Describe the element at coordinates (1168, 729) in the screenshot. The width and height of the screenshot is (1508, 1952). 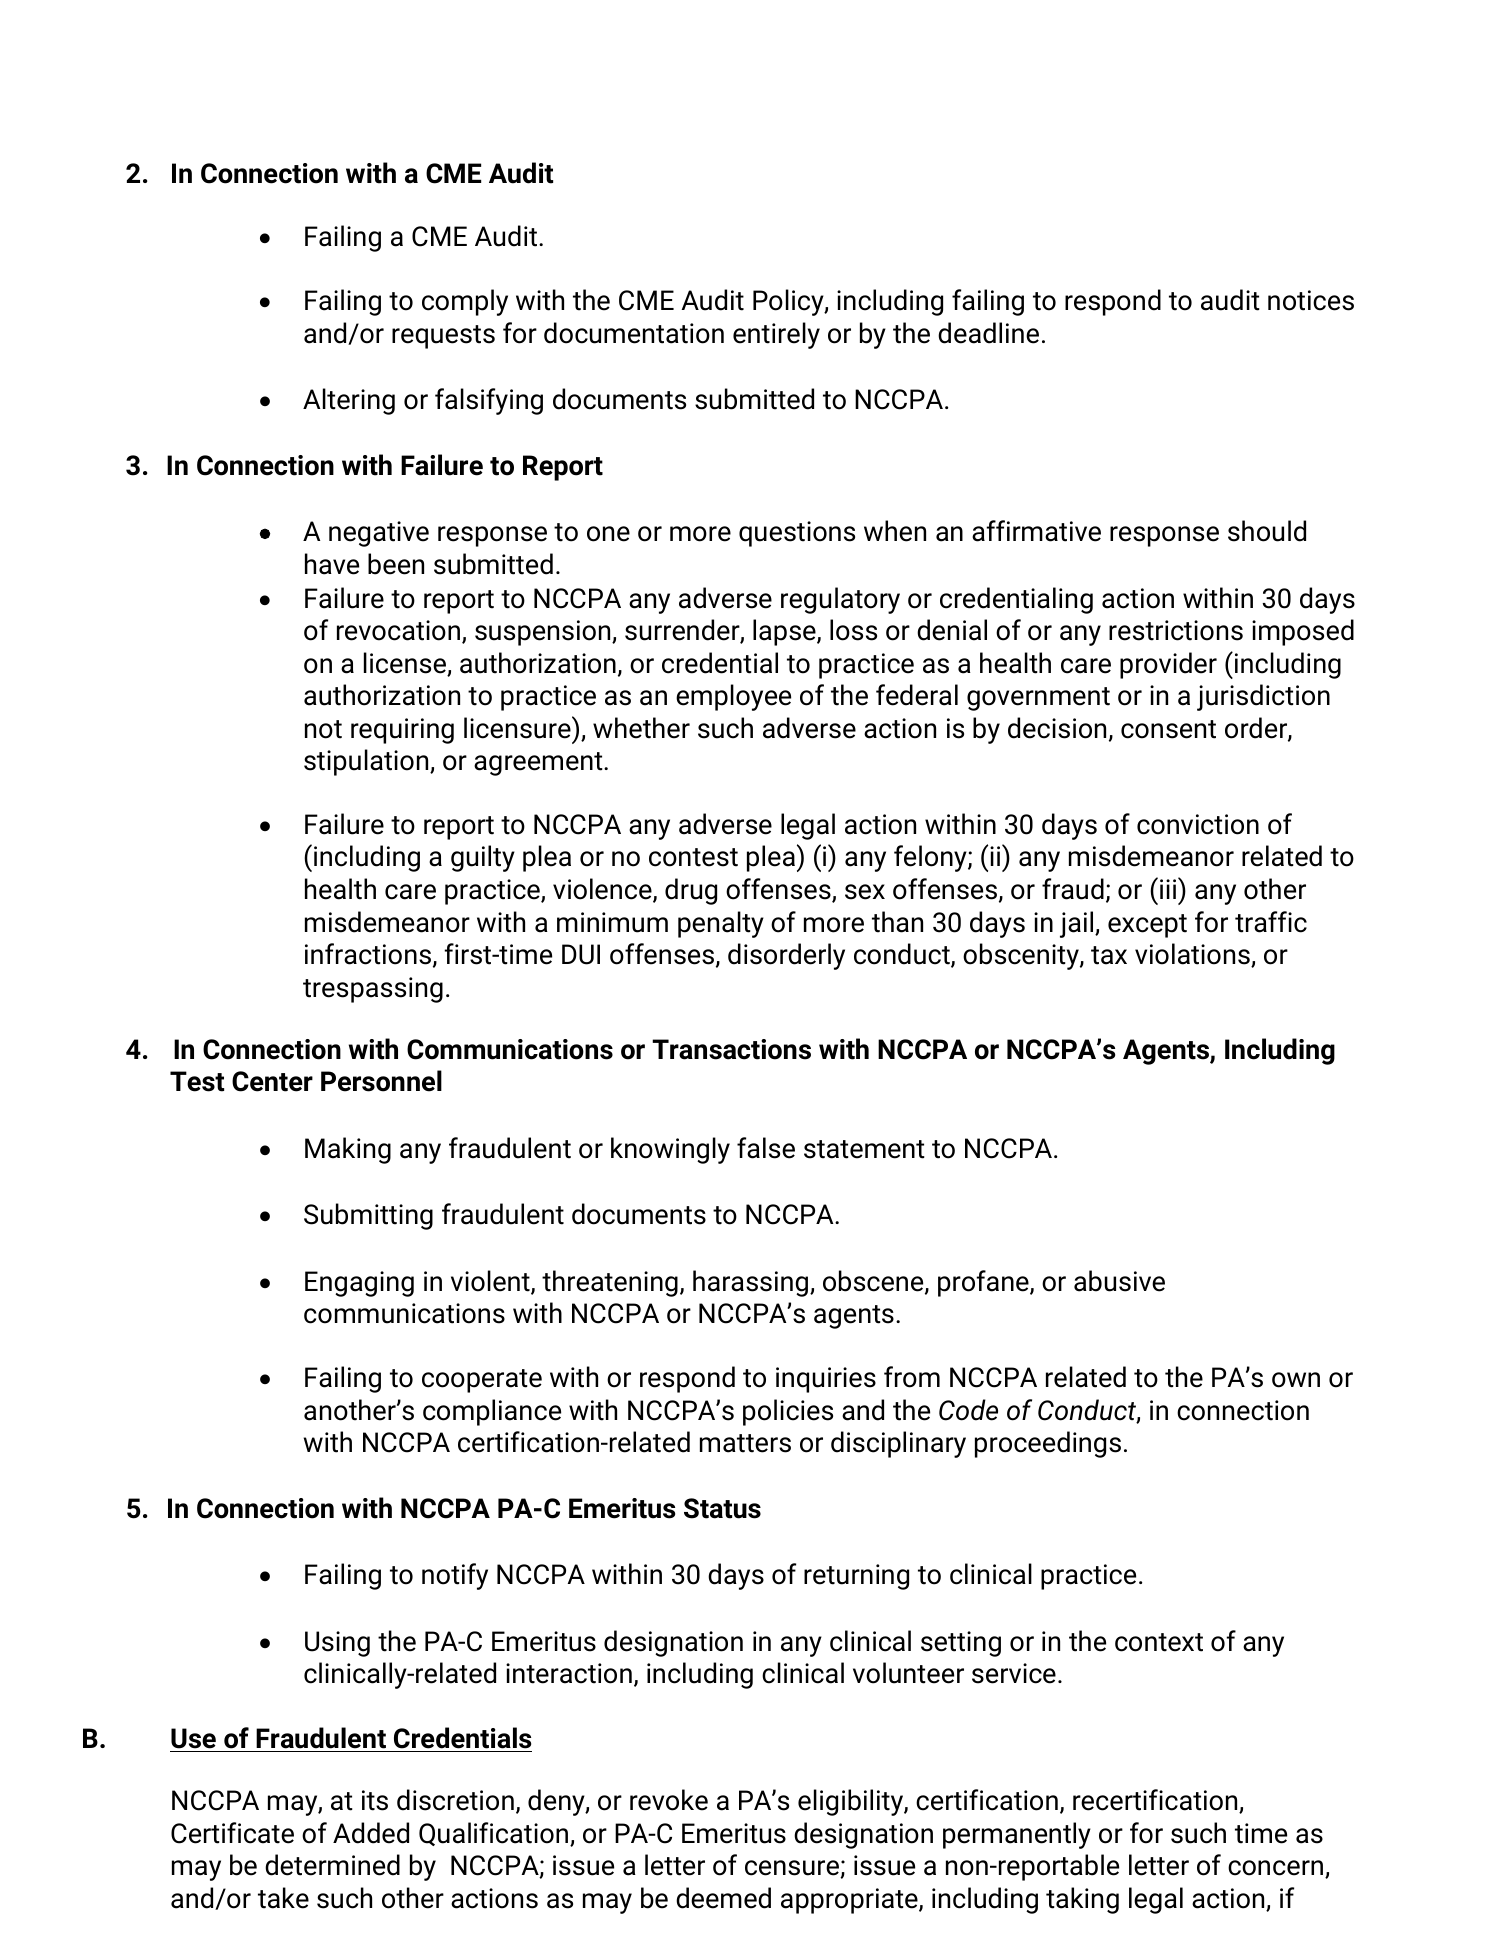
I see `consent` at that location.
